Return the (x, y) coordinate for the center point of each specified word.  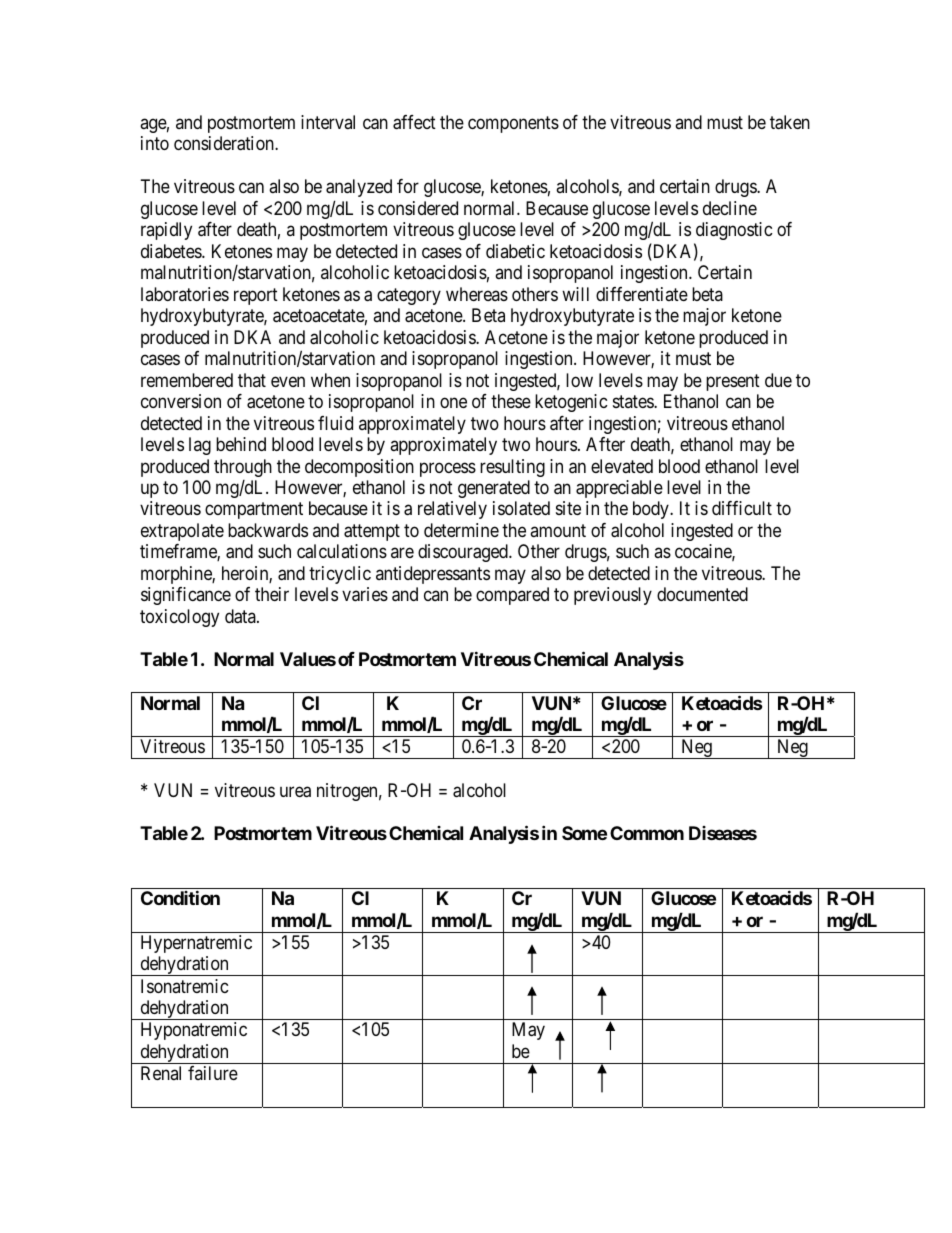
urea (295, 792)
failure (213, 1073)
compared (512, 596)
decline (730, 208)
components (513, 124)
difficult (742, 508)
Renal (161, 1073)
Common (647, 833)
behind (241, 444)
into (155, 143)
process (448, 469)
